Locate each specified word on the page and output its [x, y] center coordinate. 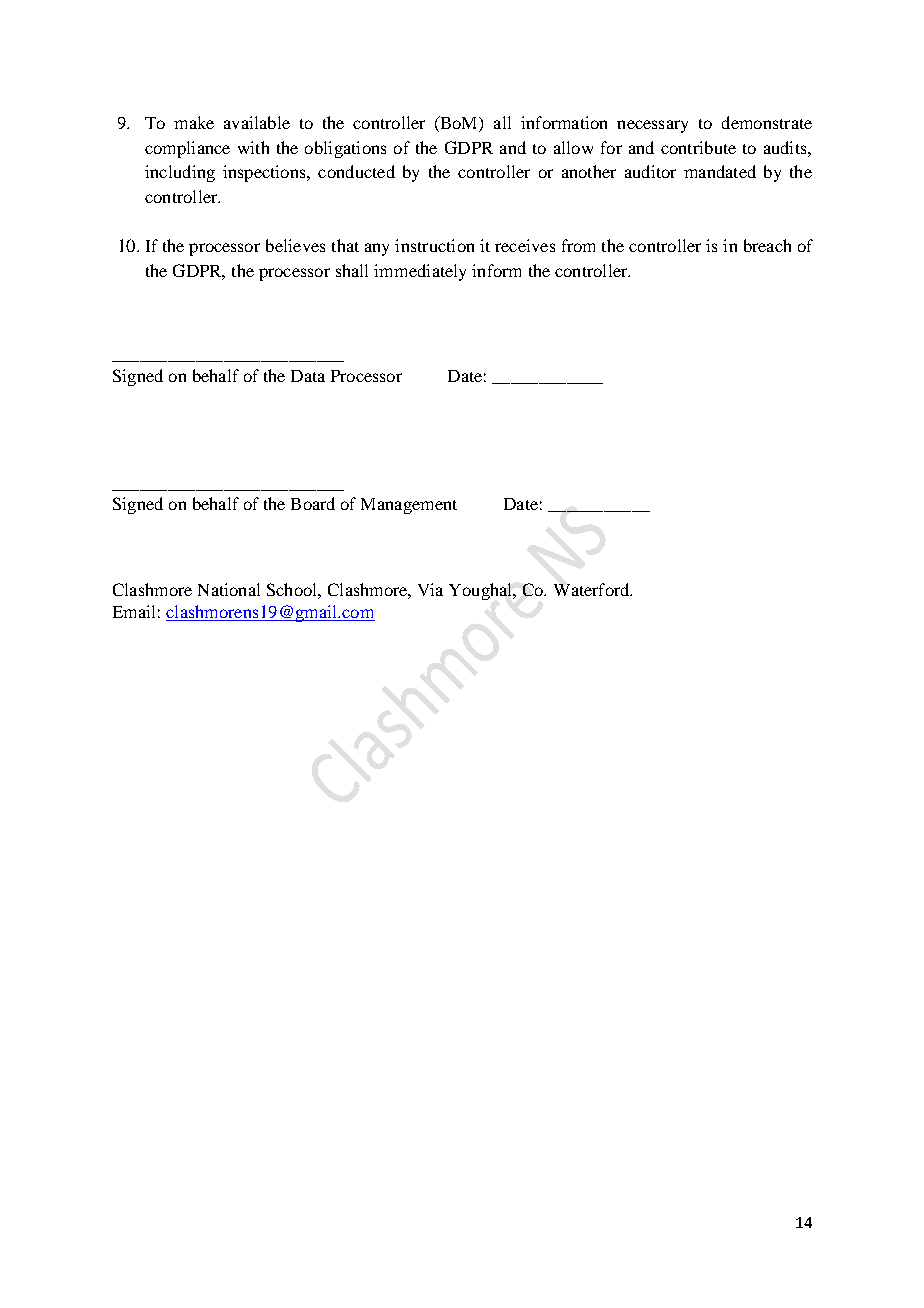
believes [295, 245]
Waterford [593, 589]
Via [430, 589]
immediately [420, 272]
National [229, 589]
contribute [698, 147]
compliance [187, 149]
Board [313, 503]
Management [409, 506]
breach [767, 245]
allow [573, 147]
